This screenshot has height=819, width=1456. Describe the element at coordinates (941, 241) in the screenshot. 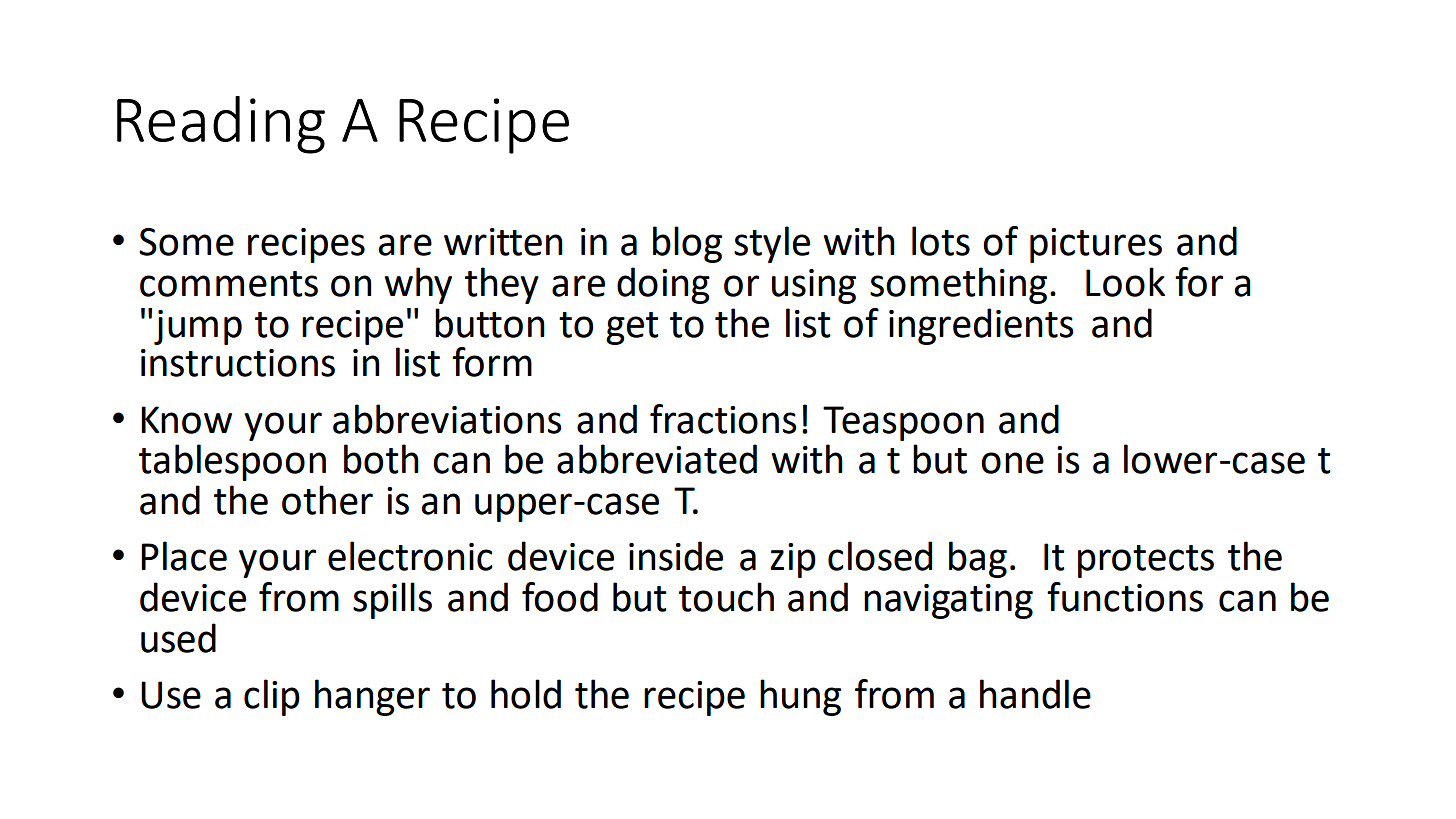

I see `lots` at that location.
